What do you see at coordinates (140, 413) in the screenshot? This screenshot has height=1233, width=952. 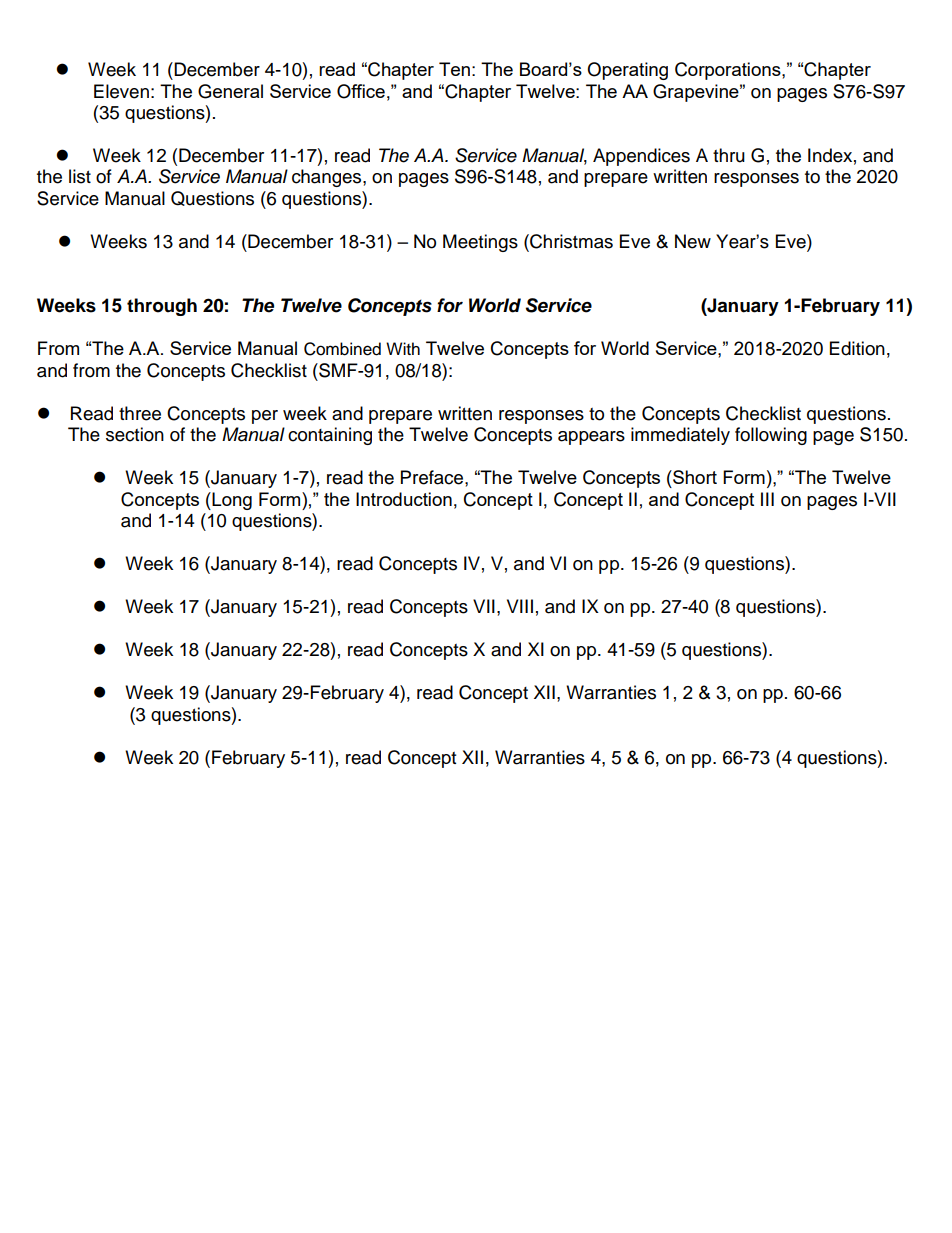 I see `three` at bounding box center [140, 413].
